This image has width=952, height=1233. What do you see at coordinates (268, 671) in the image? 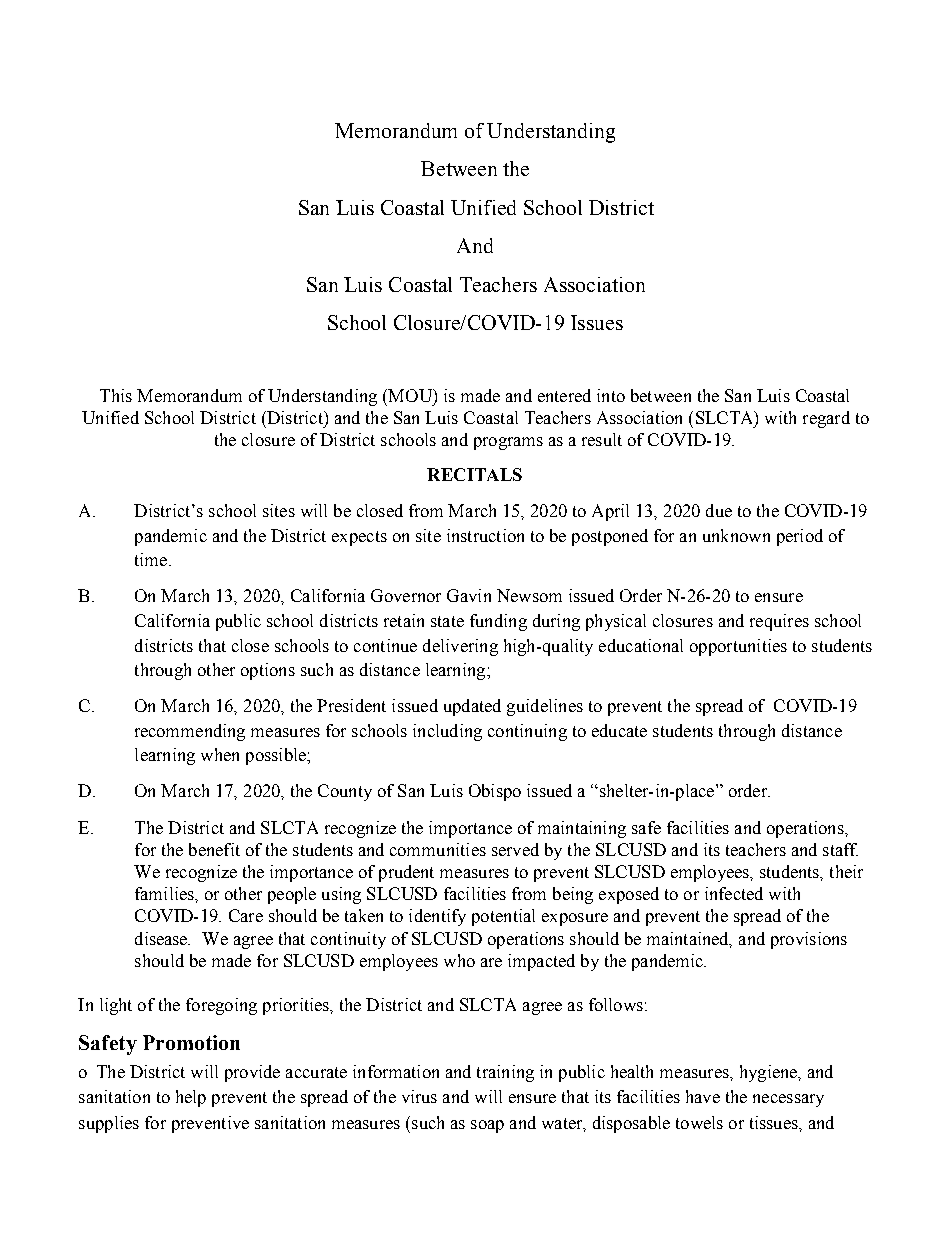
I see `options` at bounding box center [268, 671].
